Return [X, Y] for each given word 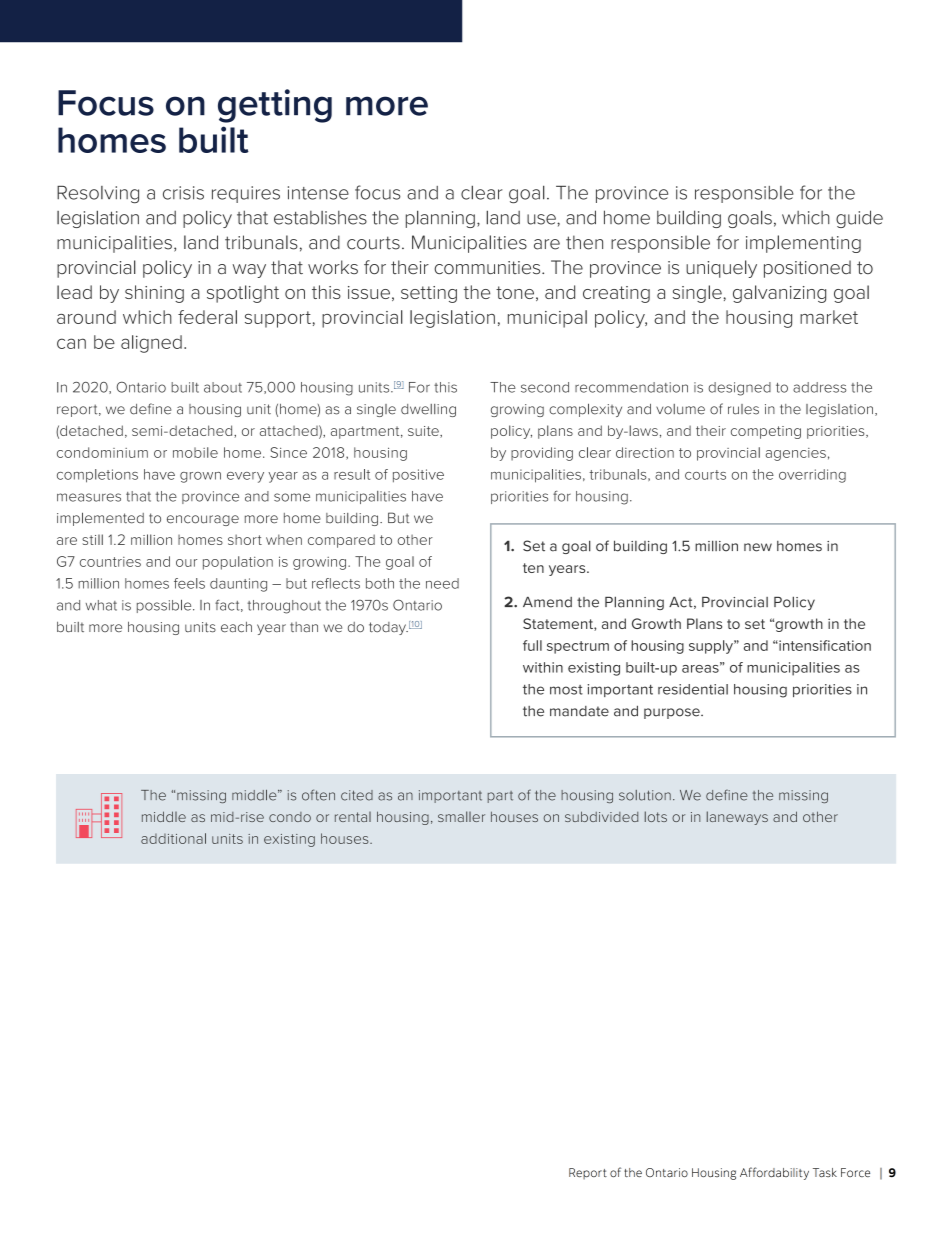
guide [859, 219]
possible [165, 606]
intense [318, 193]
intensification [824, 645]
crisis [183, 193]
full [532, 645]
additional [173, 838]
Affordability [774, 1173]
